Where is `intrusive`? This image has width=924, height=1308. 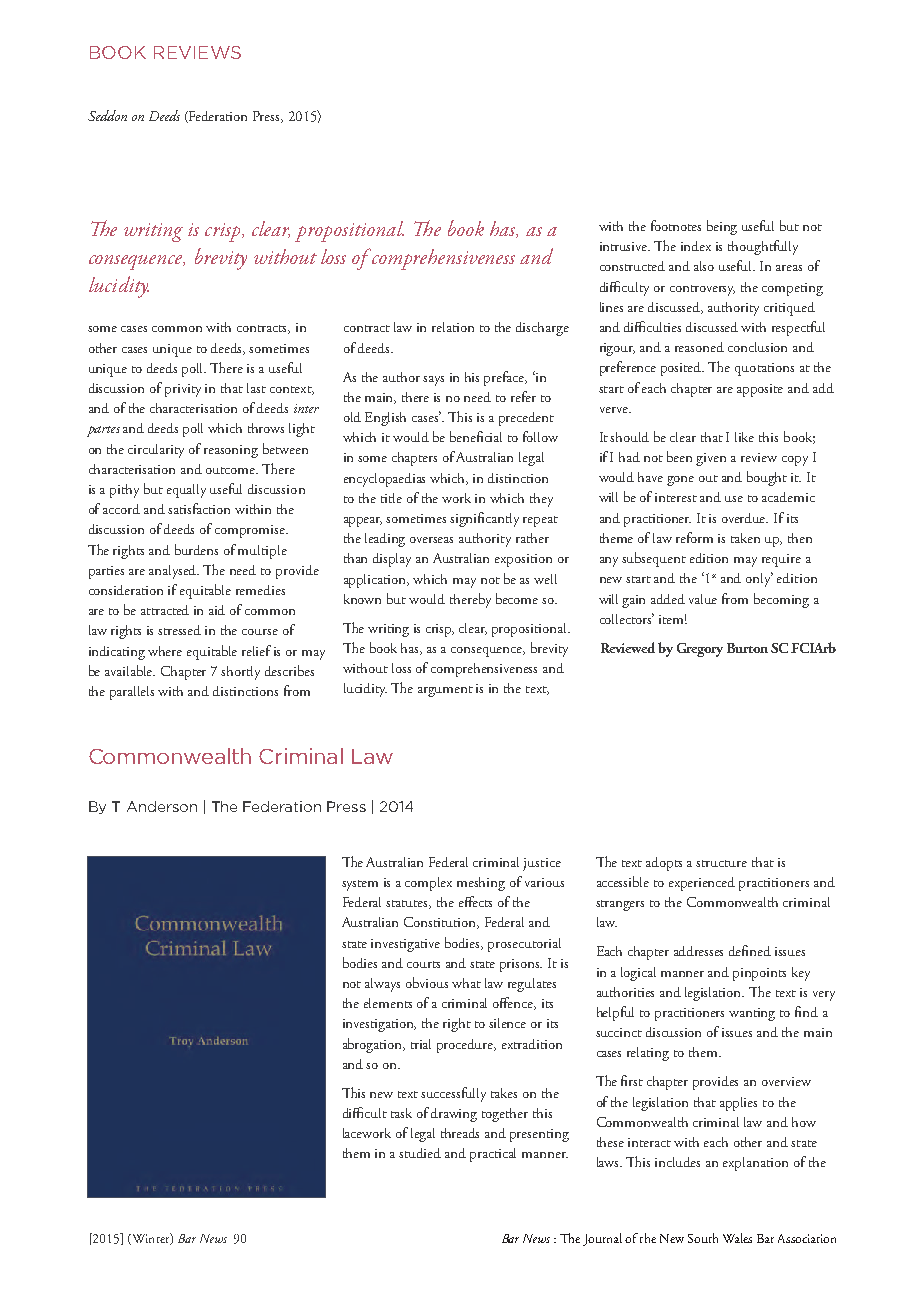 intrusive is located at coordinates (625, 246).
